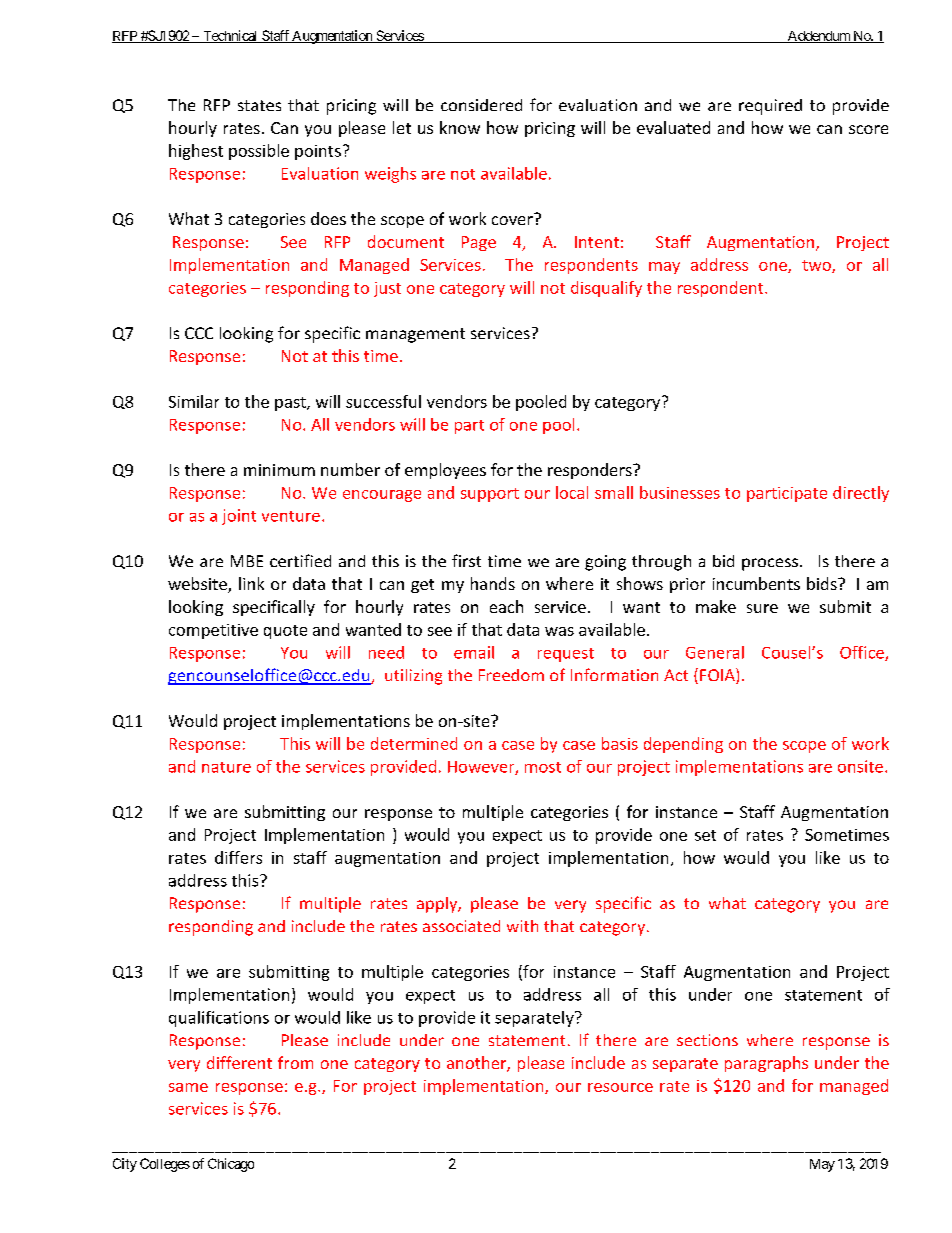  Describe the element at coordinates (620, 1087) in the image. I see `resource` at that location.
